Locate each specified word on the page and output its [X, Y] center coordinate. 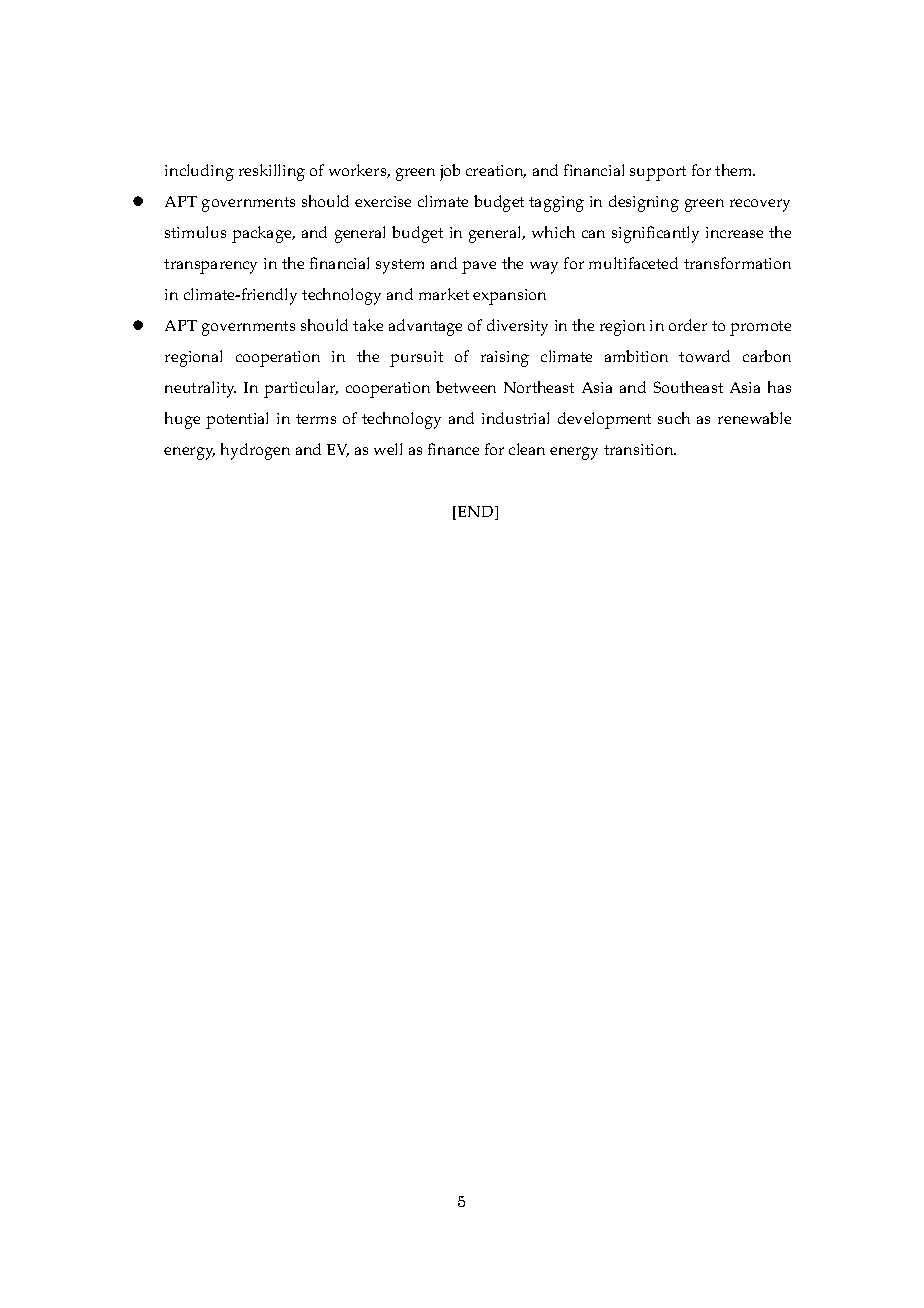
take [368, 325]
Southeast [688, 387]
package [263, 234]
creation [496, 171]
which [553, 232]
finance [453, 449]
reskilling [272, 172]
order [688, 325]
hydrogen [255, 451]
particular [301, 389]
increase [734, 232]
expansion [509, 297]
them [735, 170]
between [466, 387]
